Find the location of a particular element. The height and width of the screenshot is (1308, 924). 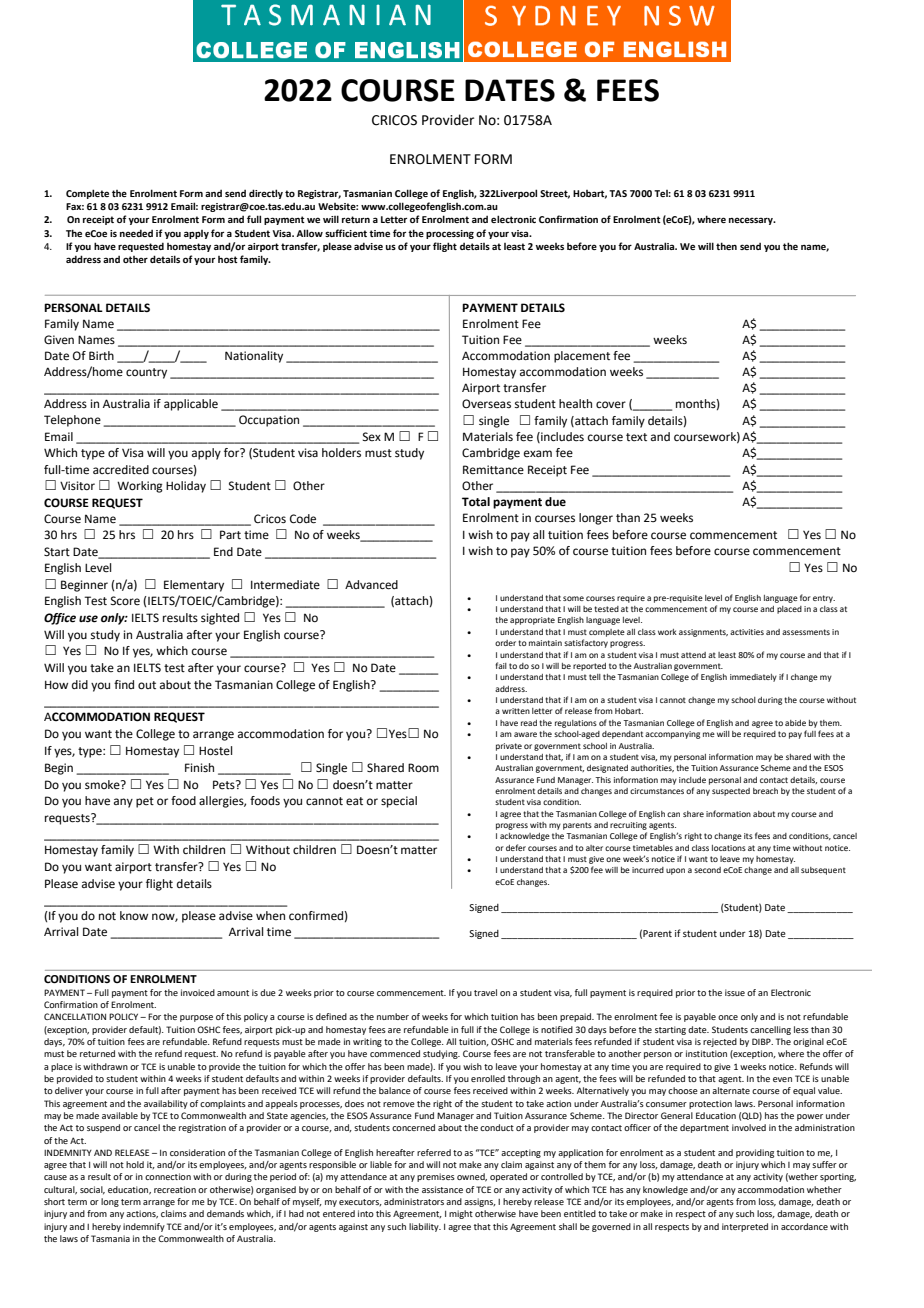

accredited is located at coordinates (121, 470).
